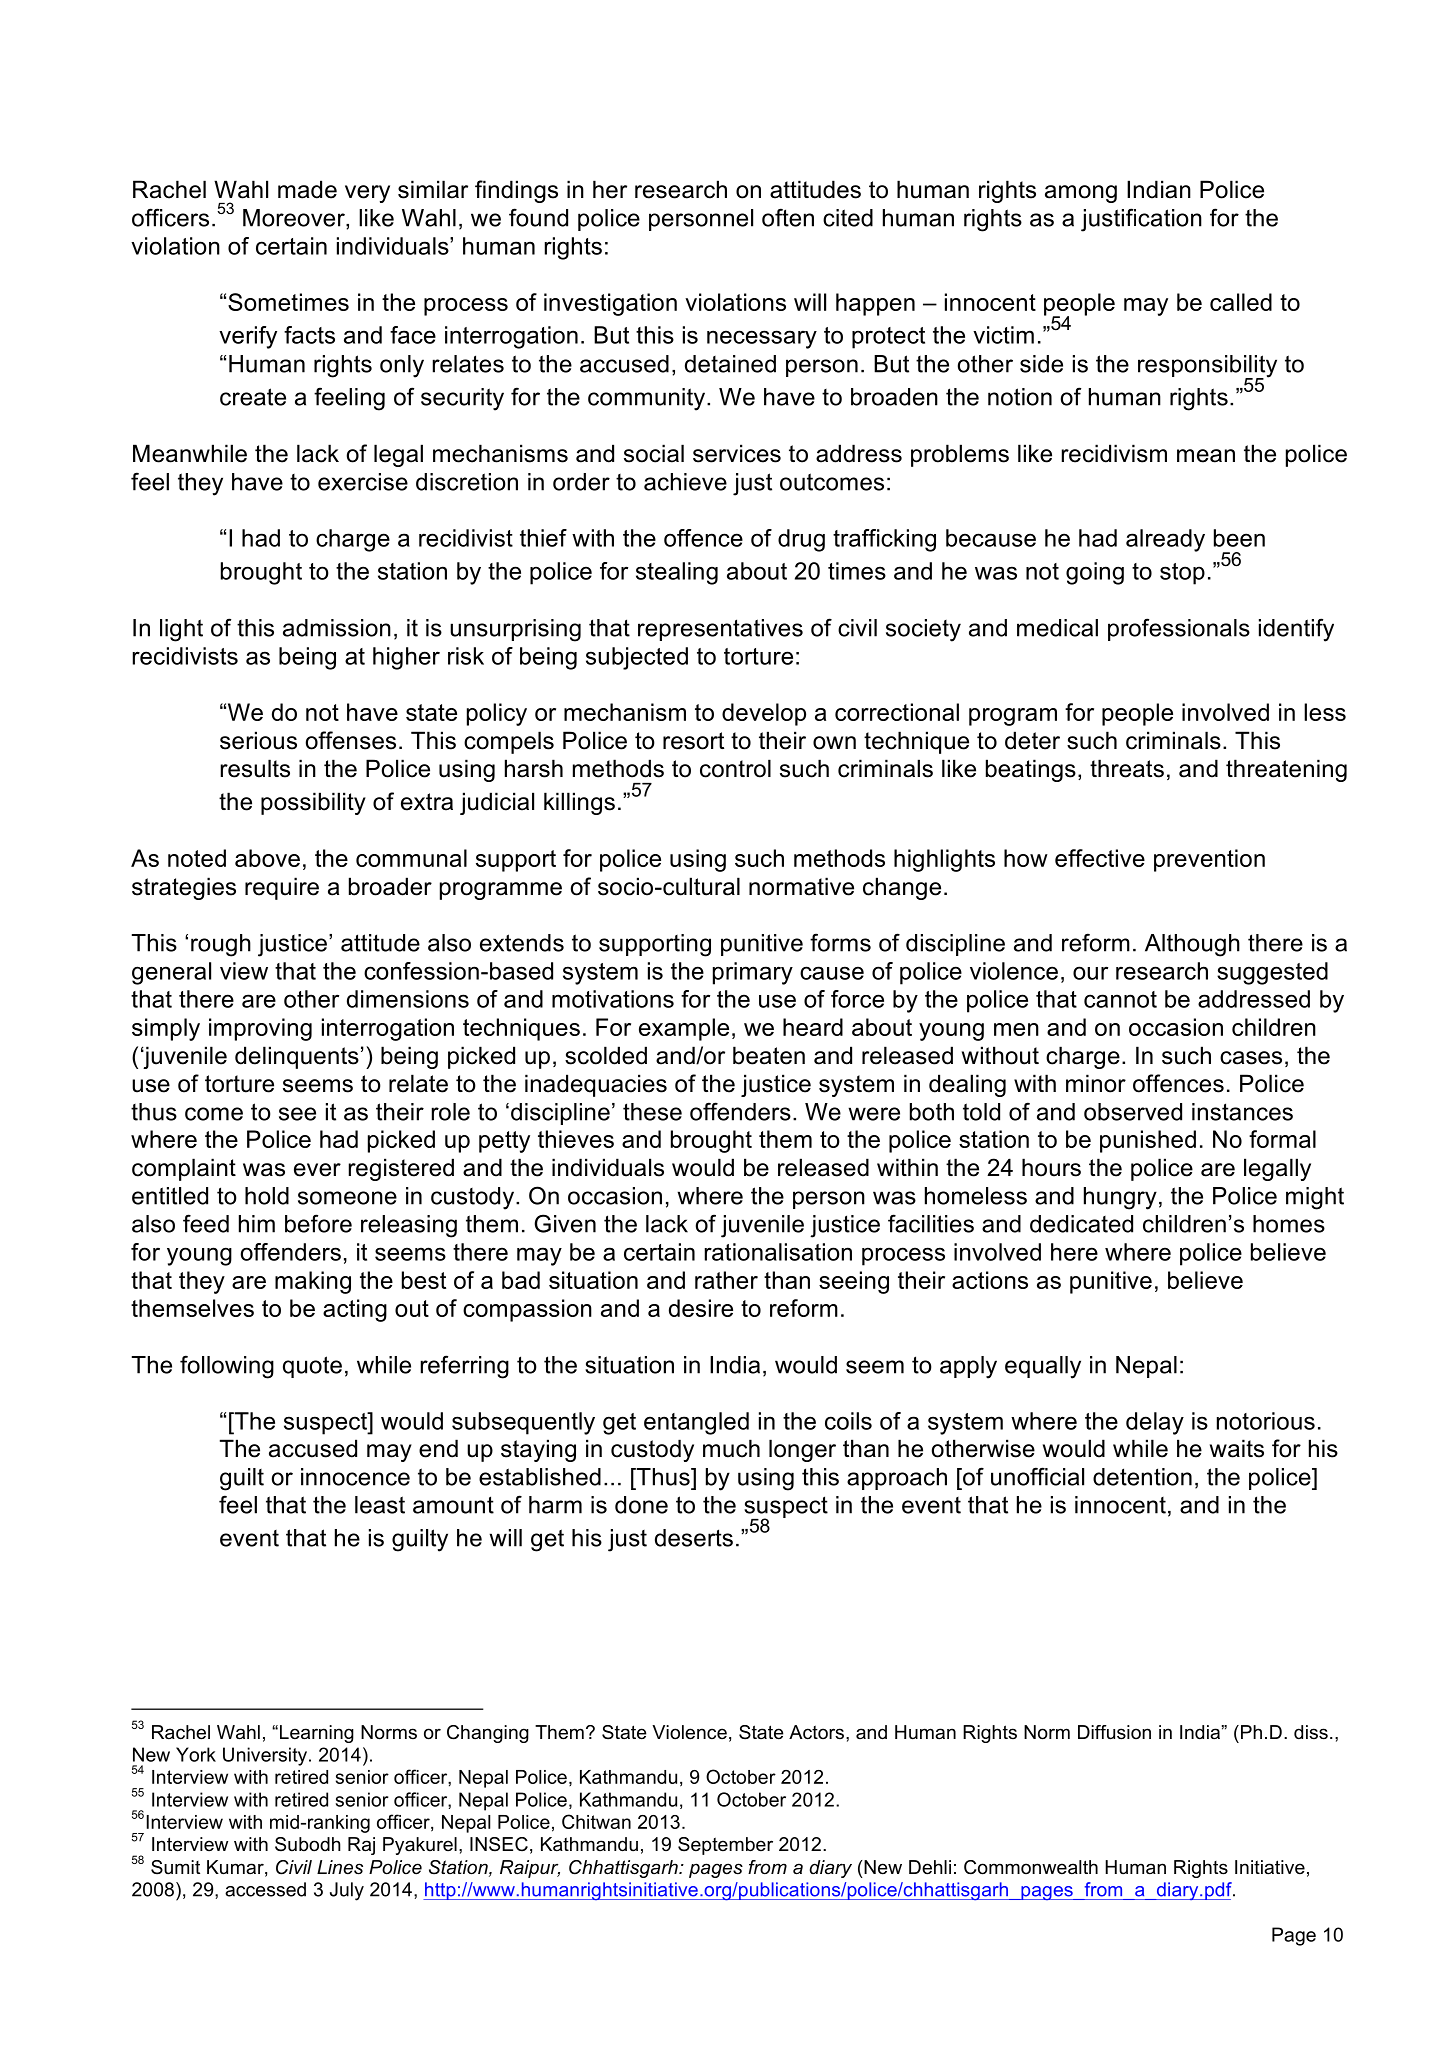 The image size is (1454, 2058). Describe the element at coordinates (297, 1057) in the document. I see `delinquents` at that location.
